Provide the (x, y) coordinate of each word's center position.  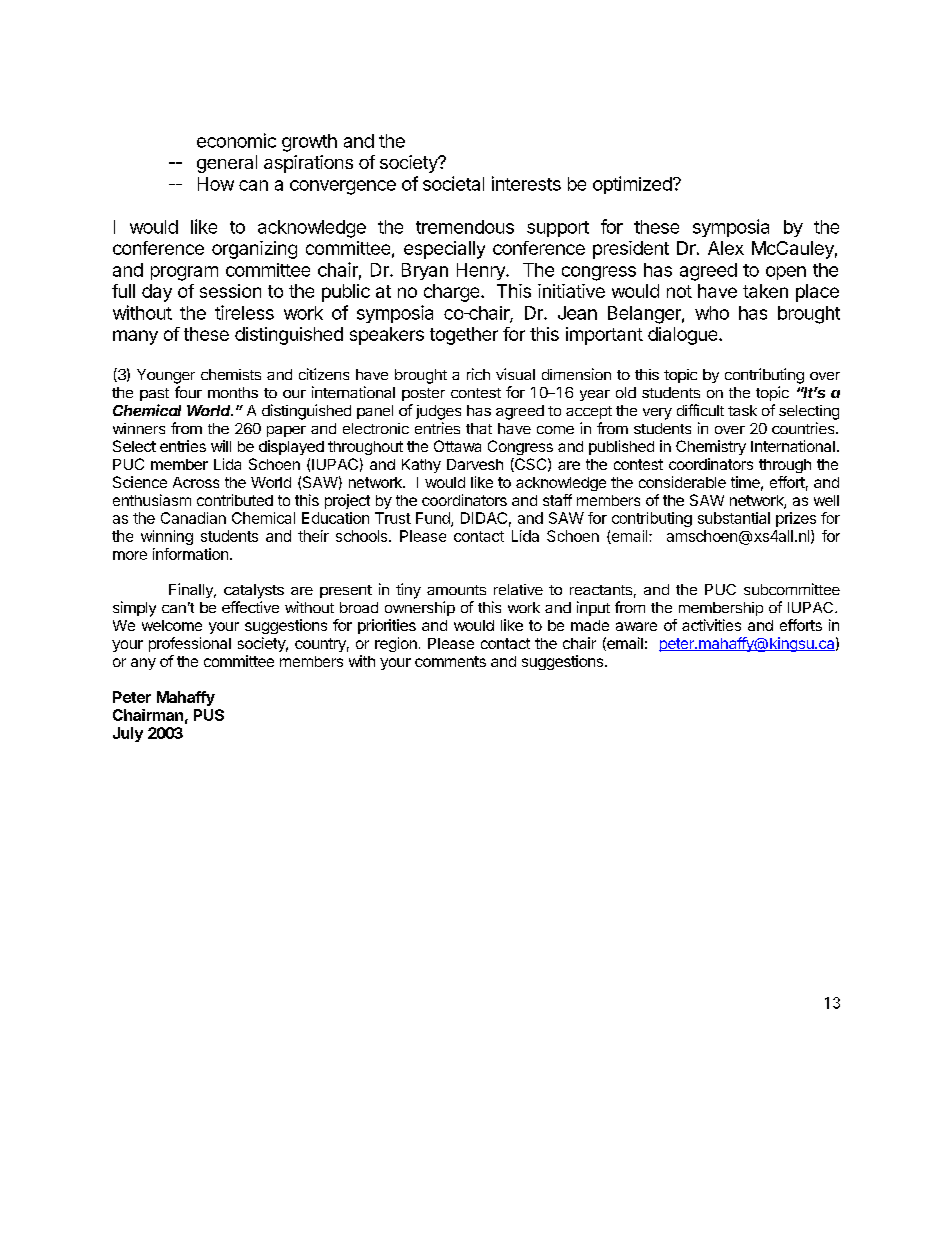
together (464, 336)
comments (450, 661)
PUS (209, 715)
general (227, 164)
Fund (434, 519)
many (135, 337)
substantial (734, 518)
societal (453, 183)
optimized (632, 185)
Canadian (193, 518)
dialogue (684, 336)
